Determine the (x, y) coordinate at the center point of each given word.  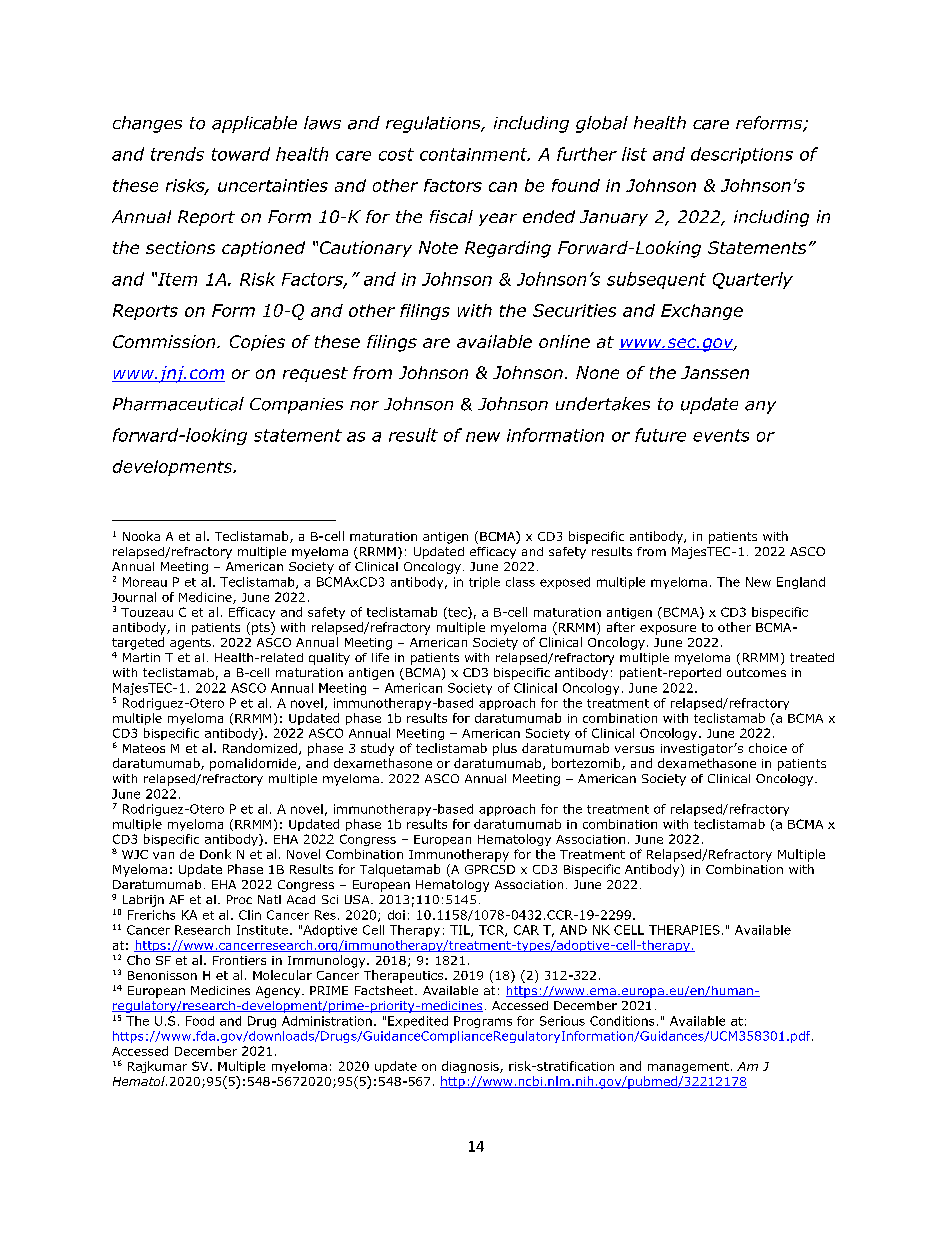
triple (484, 583)
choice (768, 748)
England (801, 583)
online (564, 341)
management (688, 1067)
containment (475, 154)
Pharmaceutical (178, 404)
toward (241, 154)
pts (262, 628)
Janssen (715, 372)
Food (200, 1021)
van (163, 855)
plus (505, 749)
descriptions (742, 155)
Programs (483, 1022)
